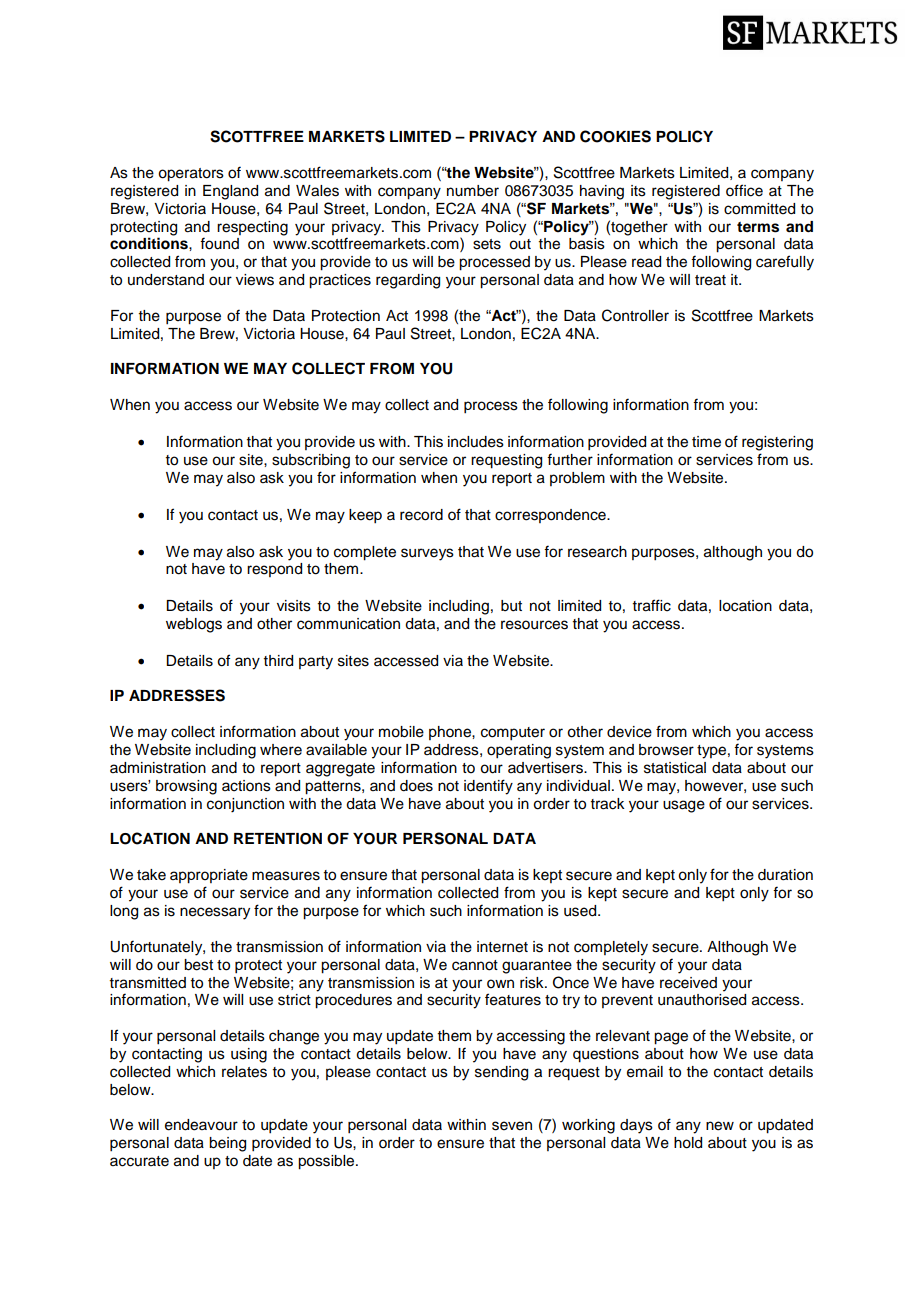 This screenshot has width=924, height=1308. What do you see at coordinates (511, 606) in the screenshot?
I see `but` at bounding box center [511, 606].
